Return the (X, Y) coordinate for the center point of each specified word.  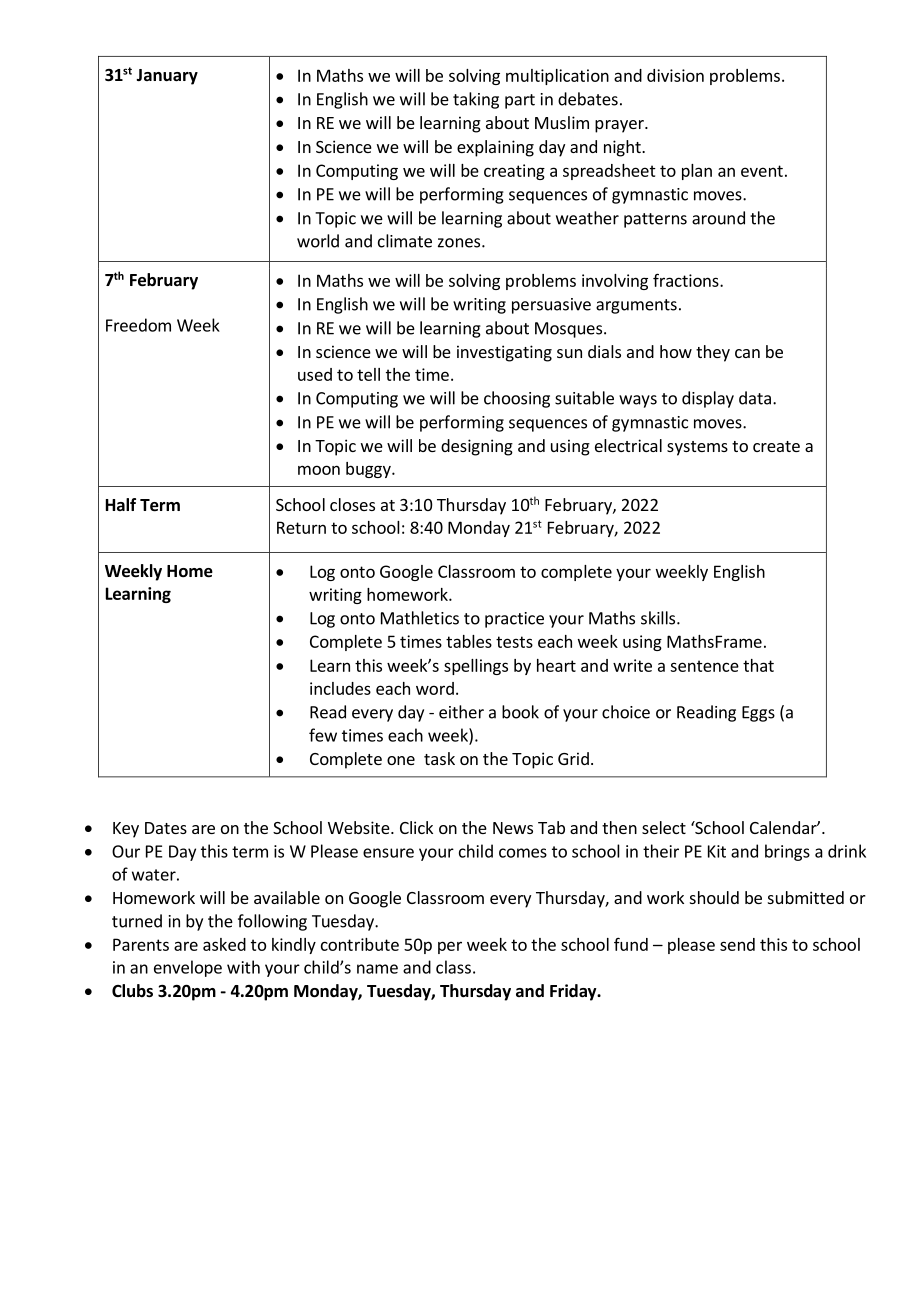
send (737, 944)
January (167, 77)
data (755, 398)
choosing (517, 399)
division (675, 75)
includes (340, 688)
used (315, 374)
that (758, 665)
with (243, 967)
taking (476, 100)
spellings (476, 667)
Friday (574, 992)
